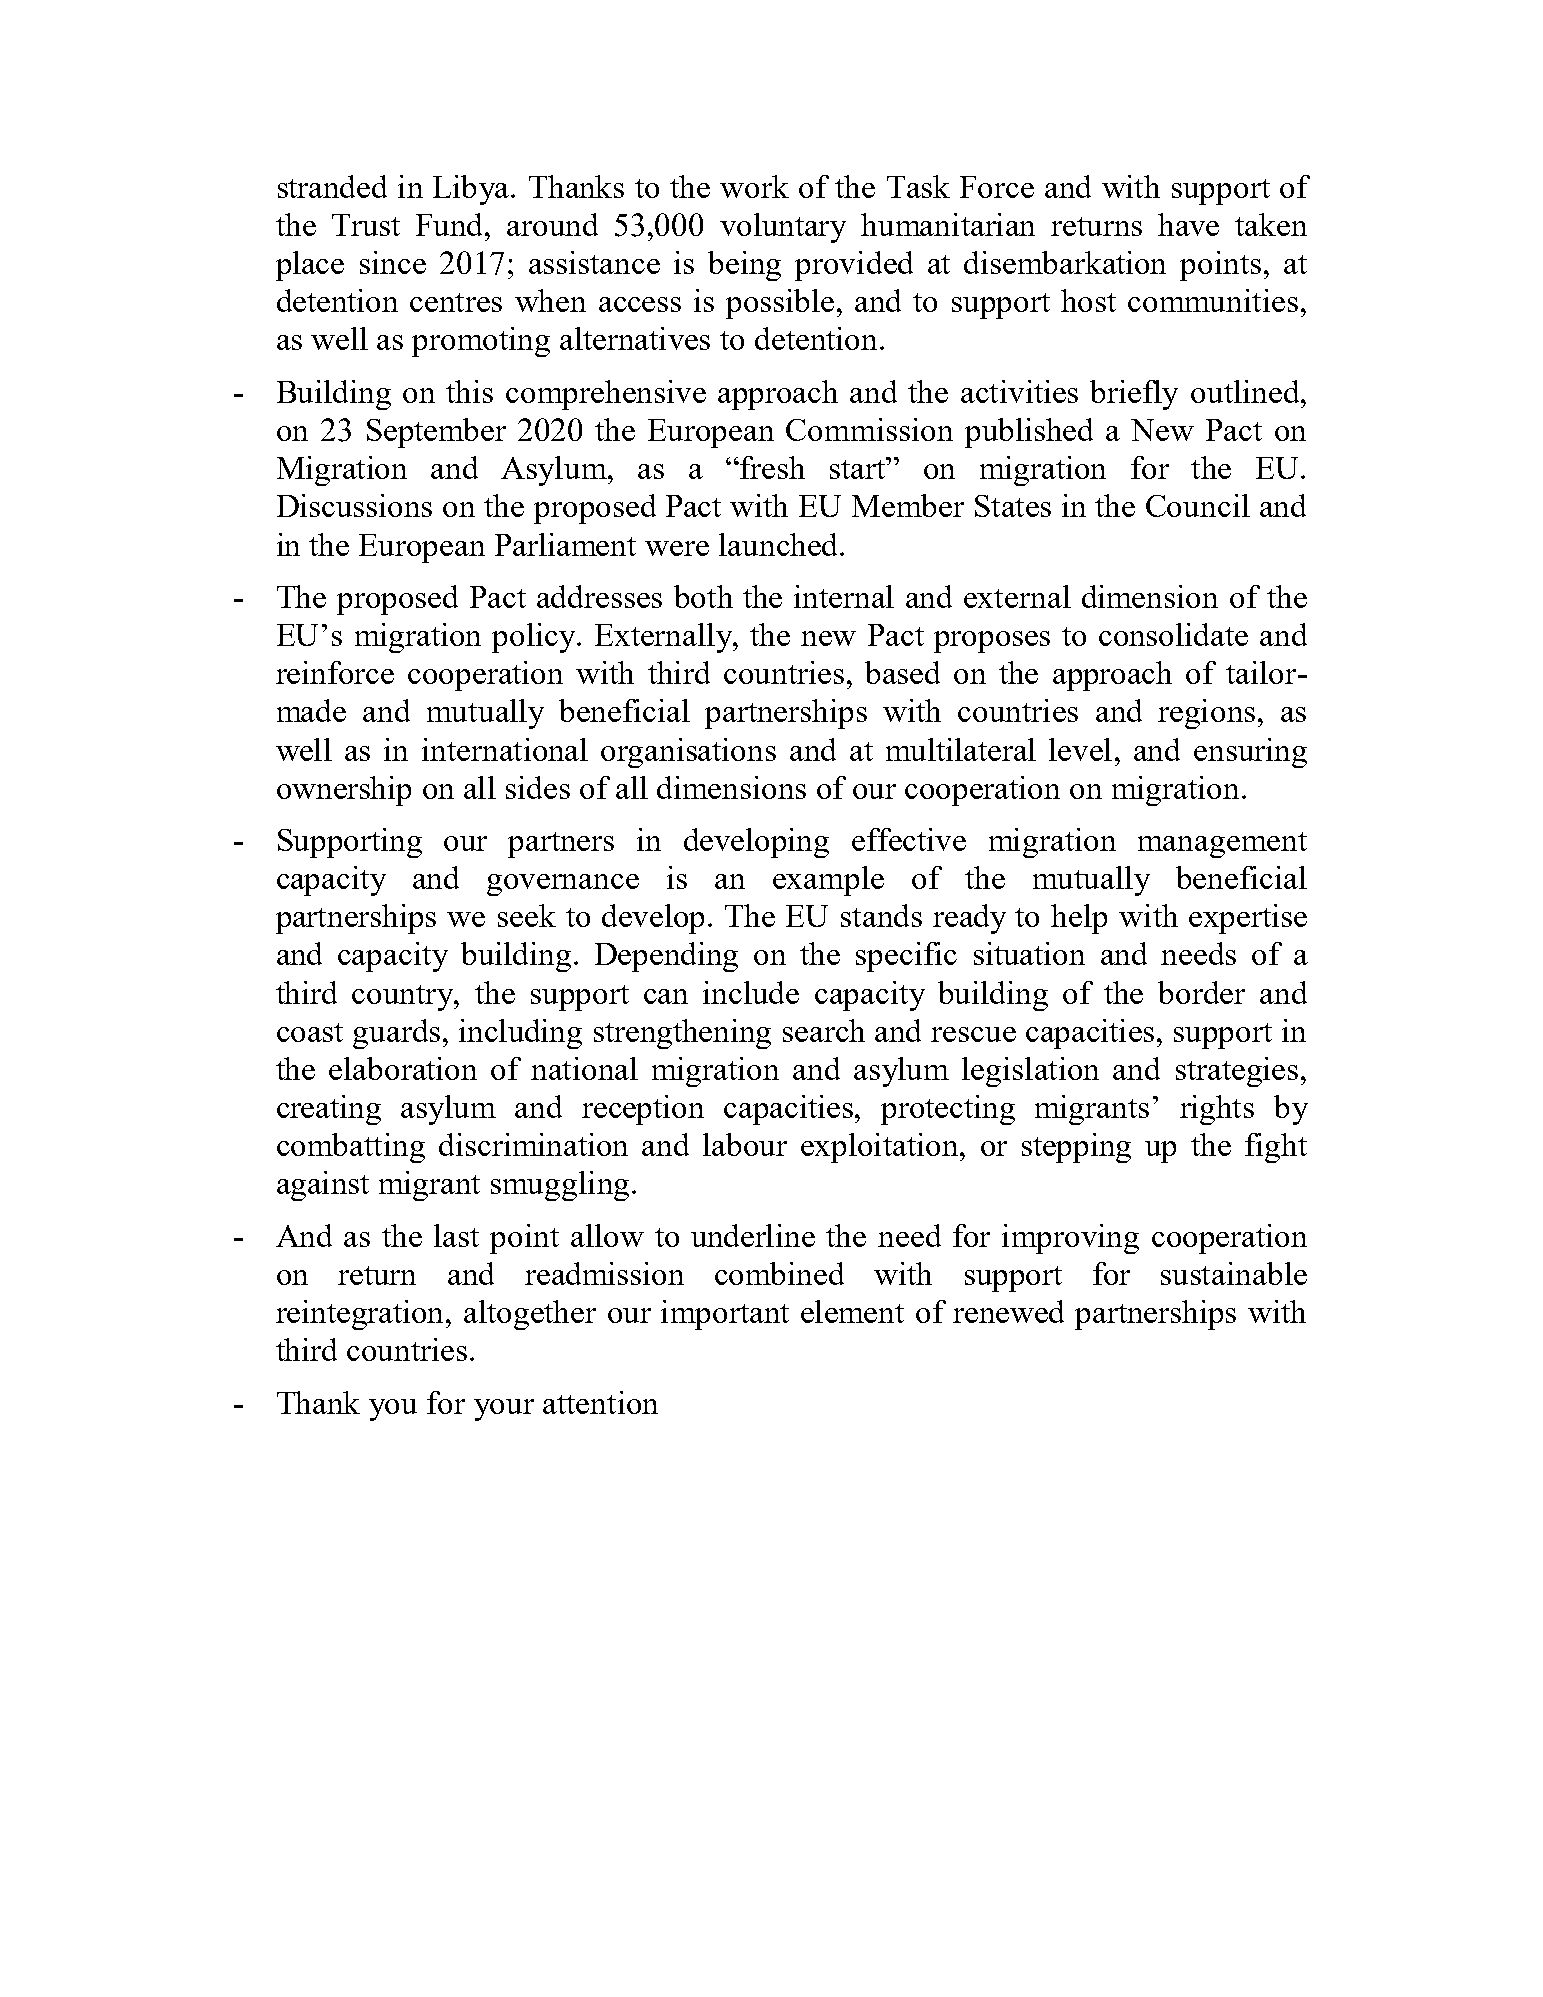 Image resolution: width=1543 pixels, height=1997 pixels. What do you see at coordinates (436, 433) in the page?
I see `September` at bounding box center [436, 433].
